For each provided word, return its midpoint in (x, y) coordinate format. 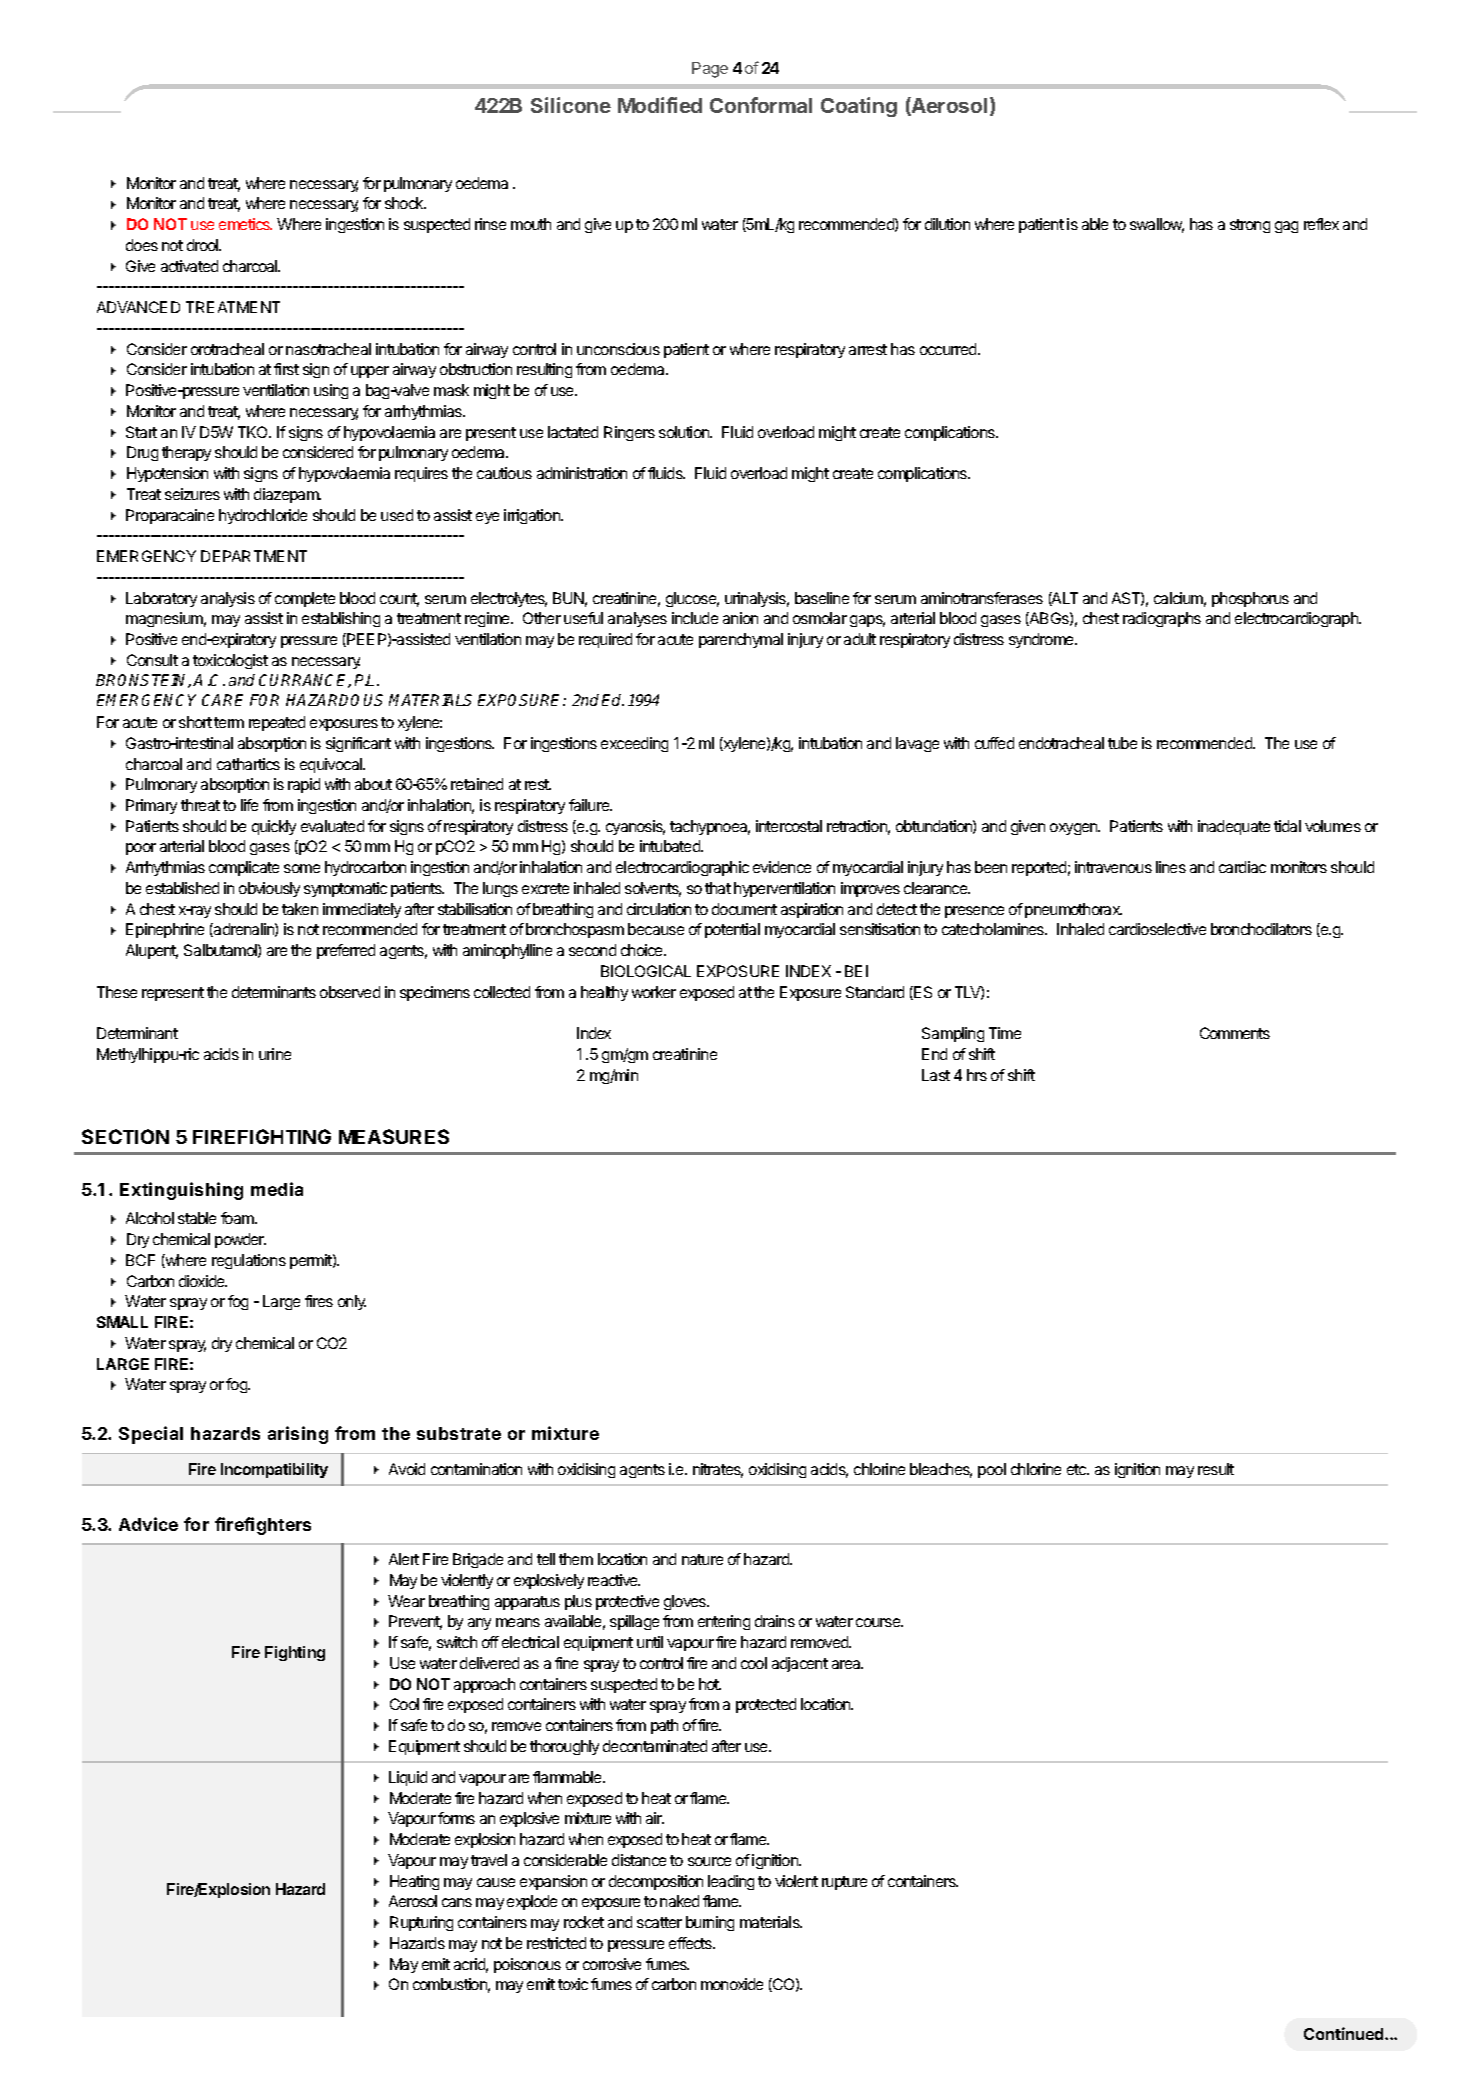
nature (702, 1559)
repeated (277, 723)
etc (1078, 1469)
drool (204, 245)
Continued (1345, 2033)
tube (1122, 743)
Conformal (761, 105)
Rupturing (421, 1923)
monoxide (732, 1984)
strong (1250, 226)
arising (298, 1435)
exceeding (634, 744)
